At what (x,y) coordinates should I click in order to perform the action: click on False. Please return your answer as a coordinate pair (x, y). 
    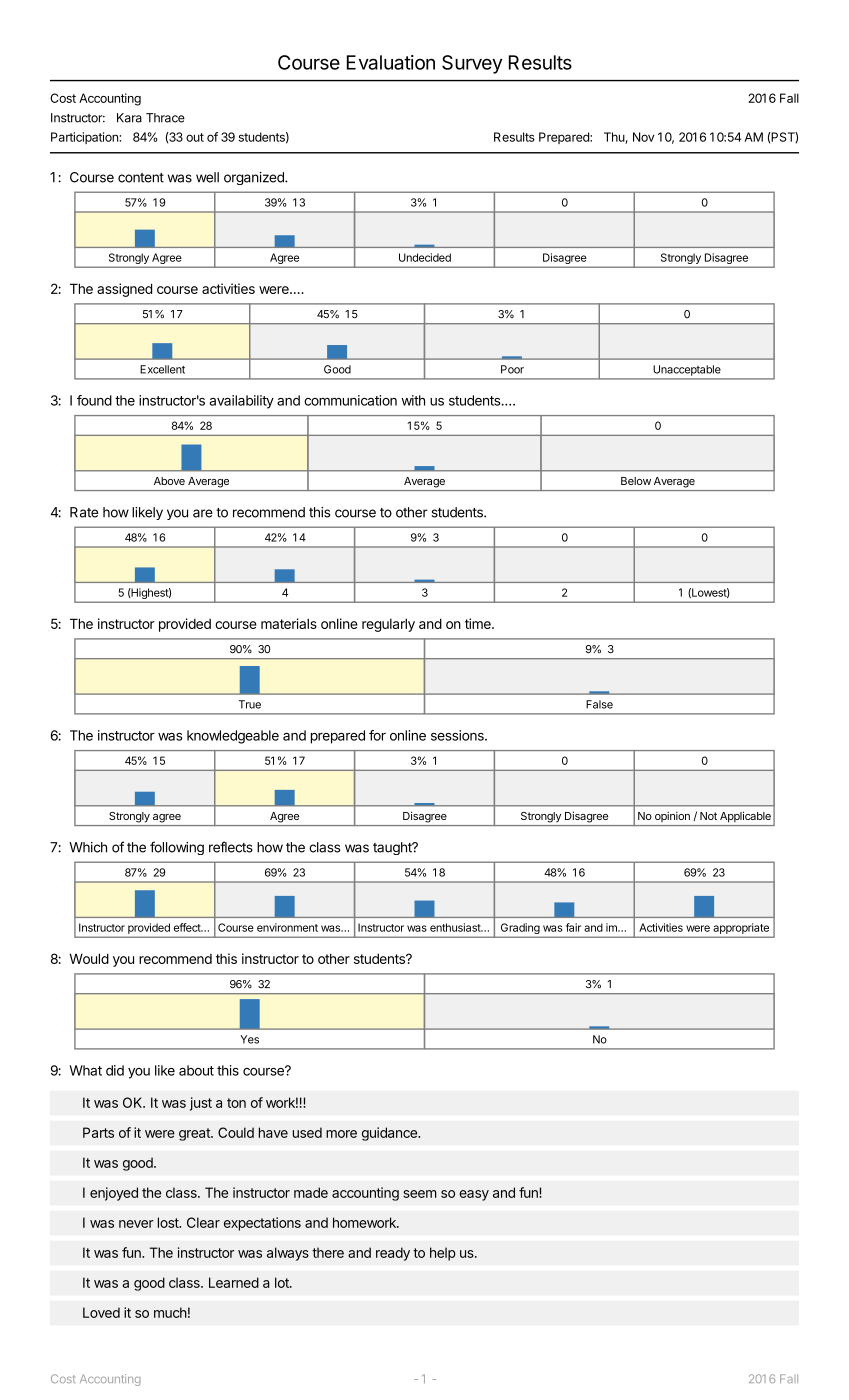
    Looking at the image, I should click on (599, 704).
